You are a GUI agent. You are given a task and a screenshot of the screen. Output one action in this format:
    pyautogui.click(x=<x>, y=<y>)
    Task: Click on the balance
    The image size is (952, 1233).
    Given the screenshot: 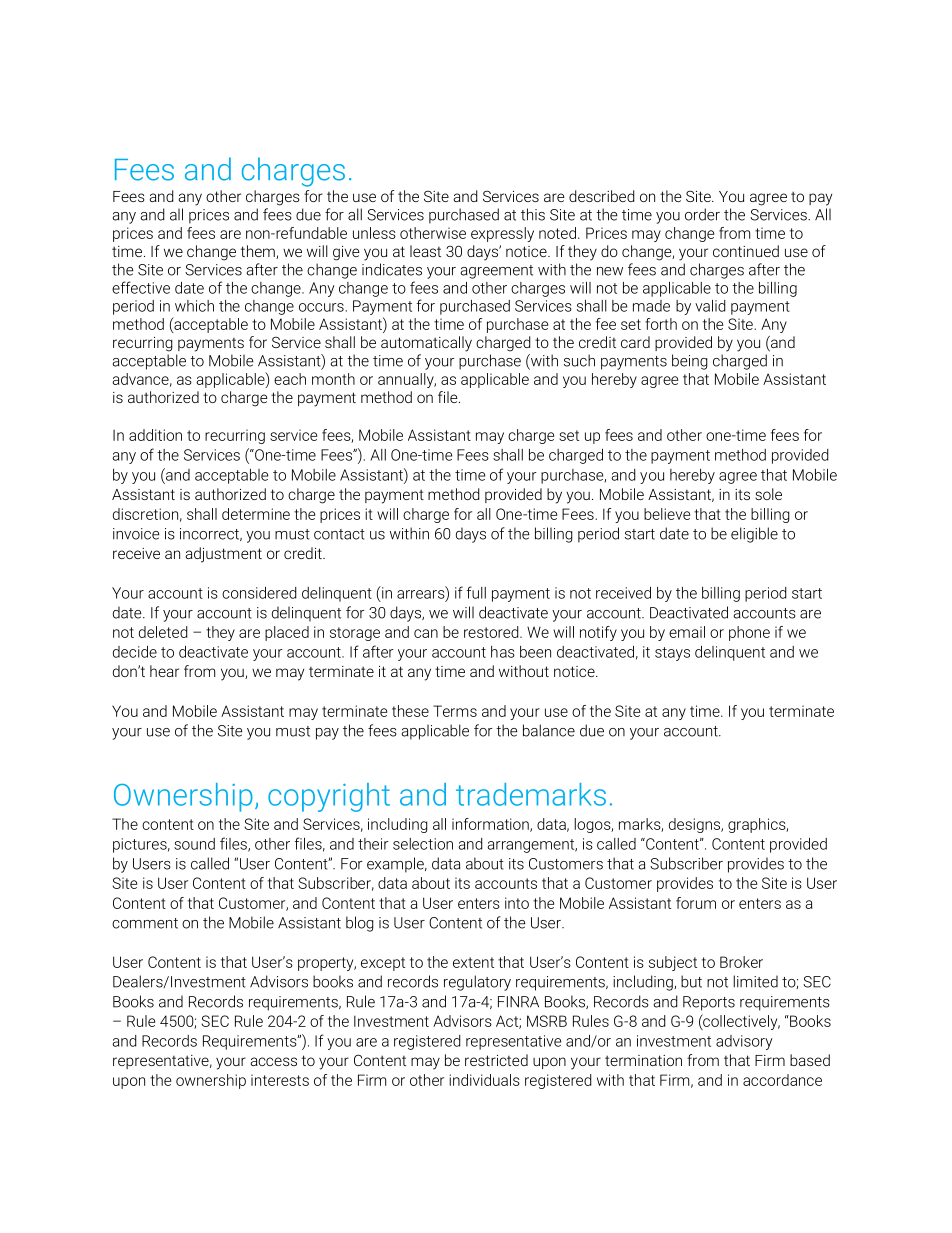 What is the action you would take?
    pyautogui.click(x=549, y=730)
